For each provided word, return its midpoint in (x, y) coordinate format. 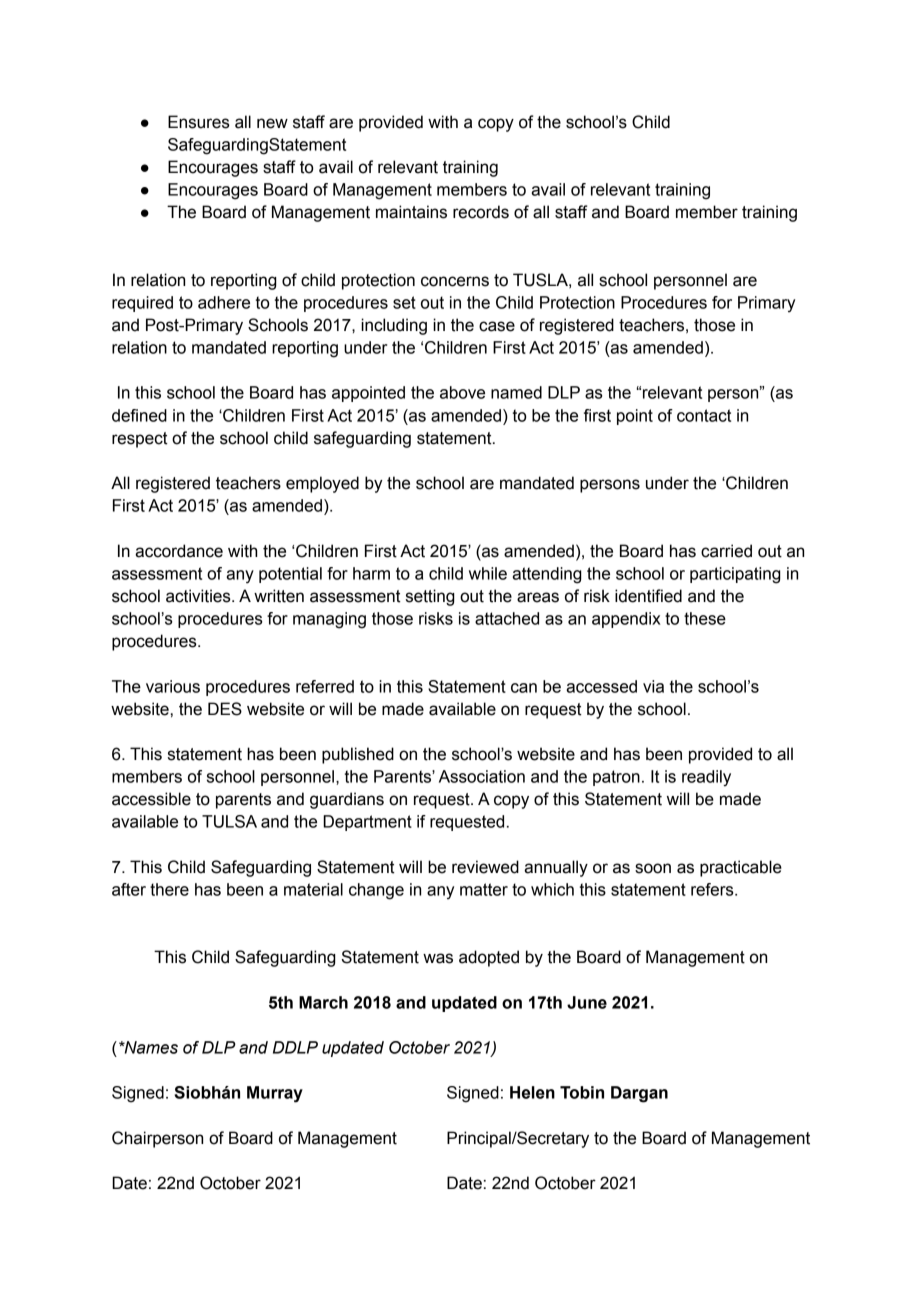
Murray (275, 1094)
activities (199, 596)
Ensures (199, 122)
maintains (411, 212)
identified (648, 596)
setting (430, 597)
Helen (532, 1092)
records (481, 212)
